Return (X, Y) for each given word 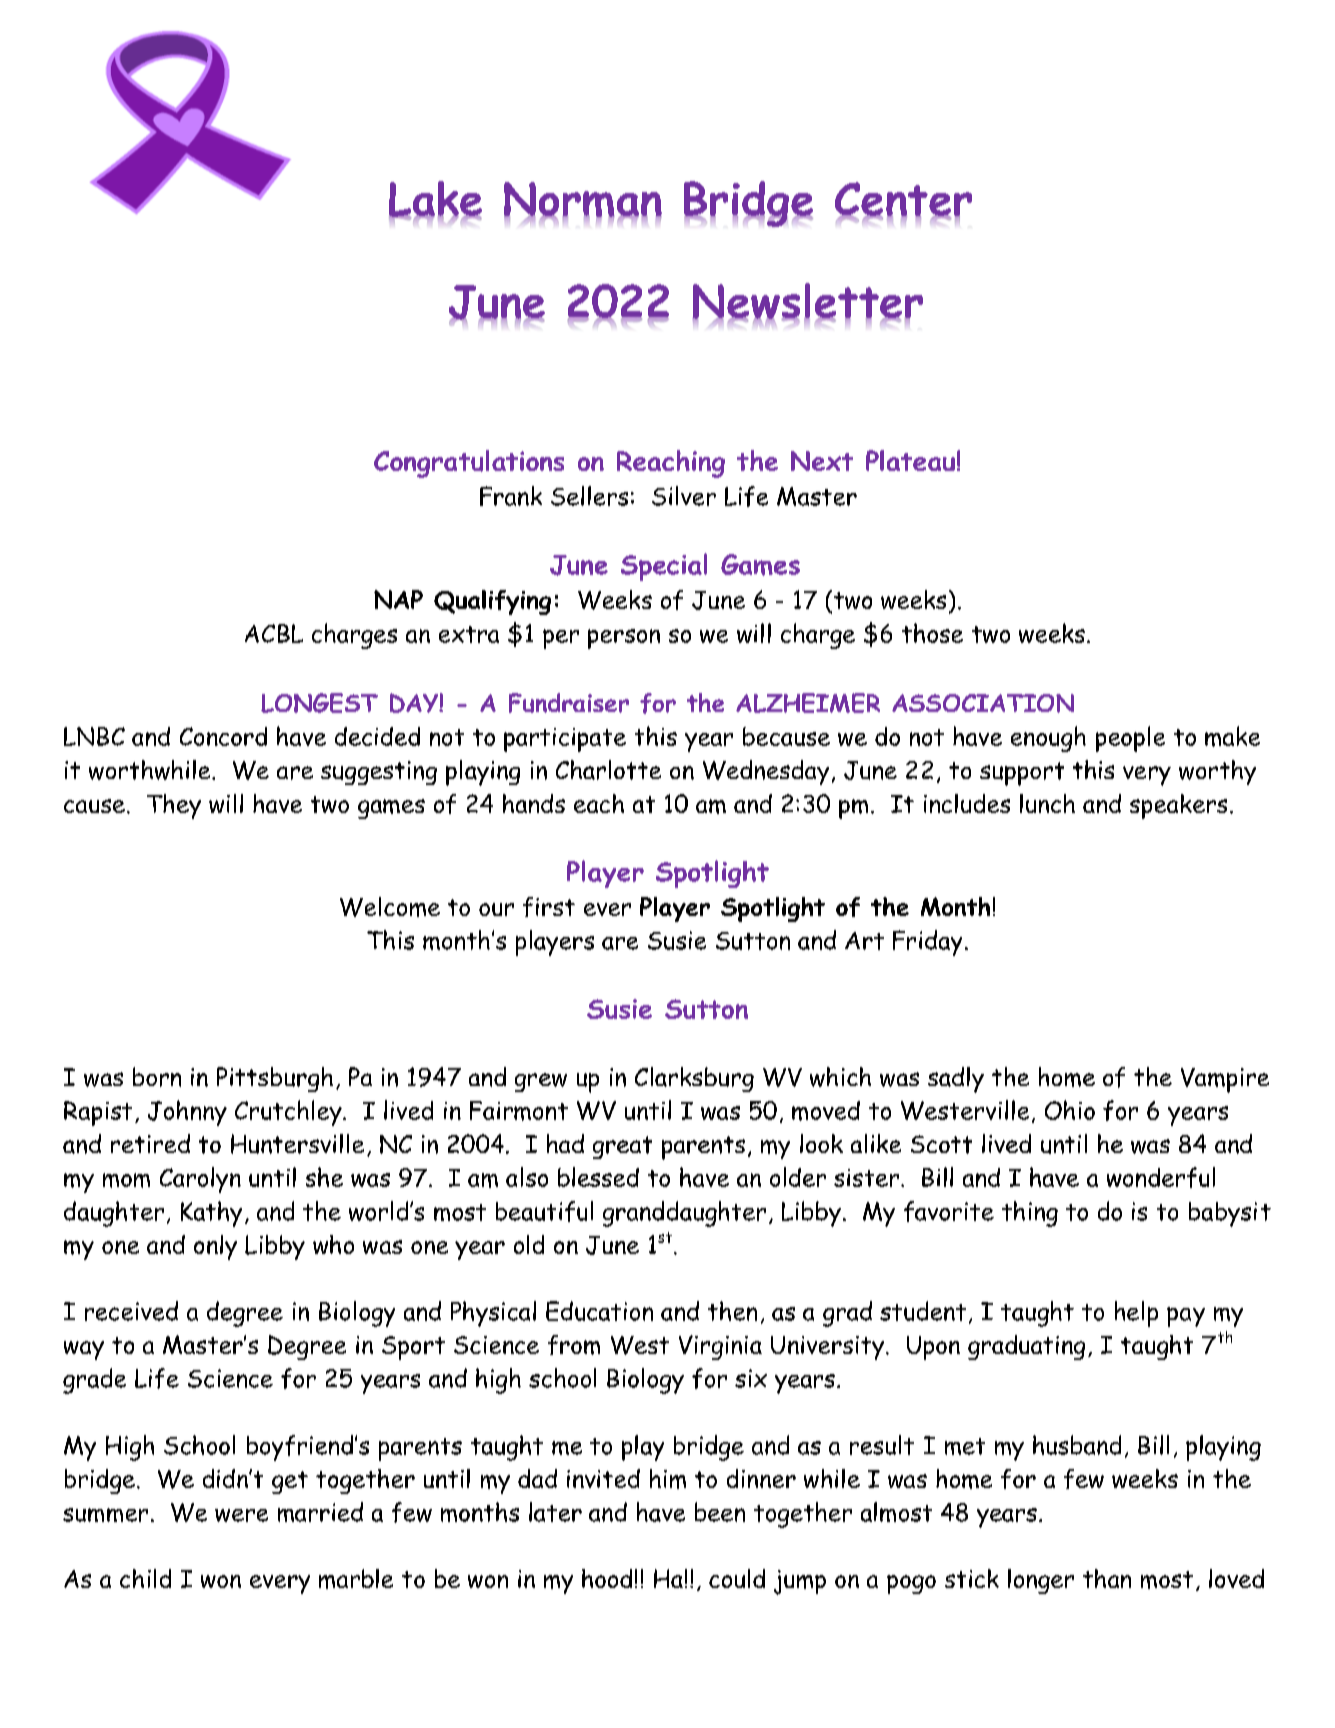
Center (903, 200)
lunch (1047, 803)
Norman (583, 201)
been (720, 1512)
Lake (435, 200)
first (549, 907)
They (174, 806)
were (241, 1515)
